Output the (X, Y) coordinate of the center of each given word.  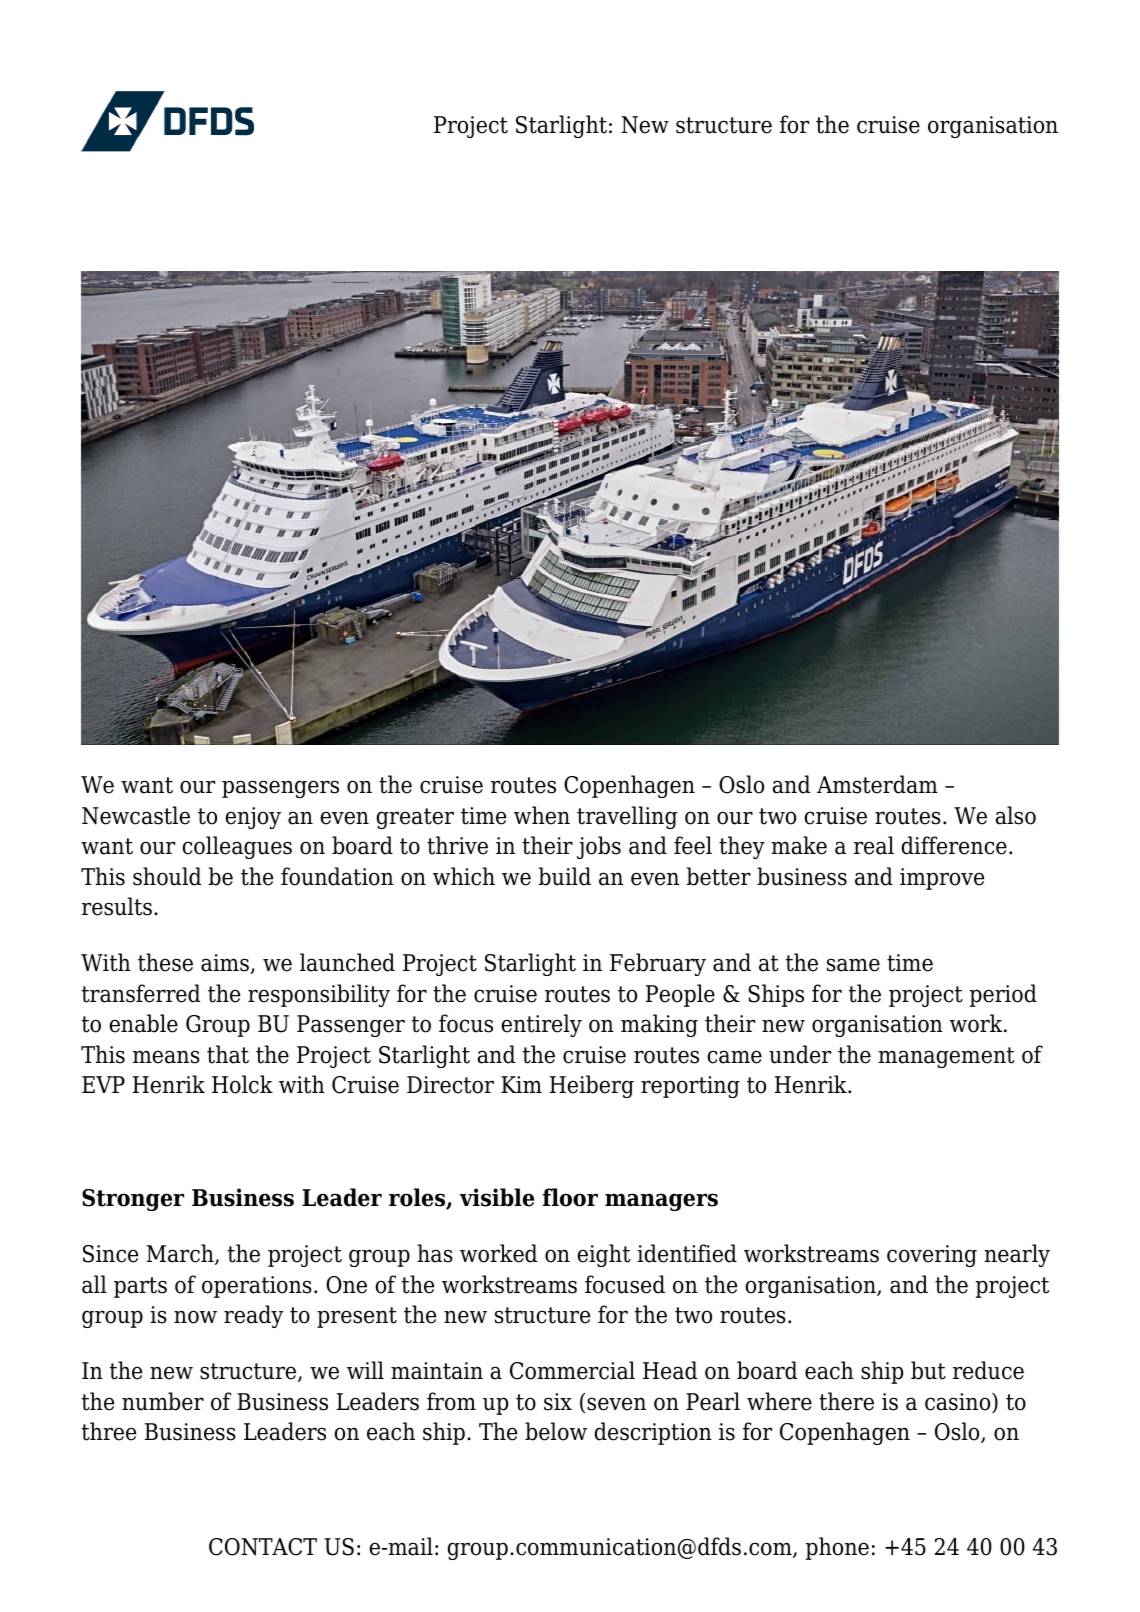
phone (837, 1548)
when (542, 815)
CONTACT (263, 1547)
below (556, 1431)
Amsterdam (877, 784)
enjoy (253, 818)
